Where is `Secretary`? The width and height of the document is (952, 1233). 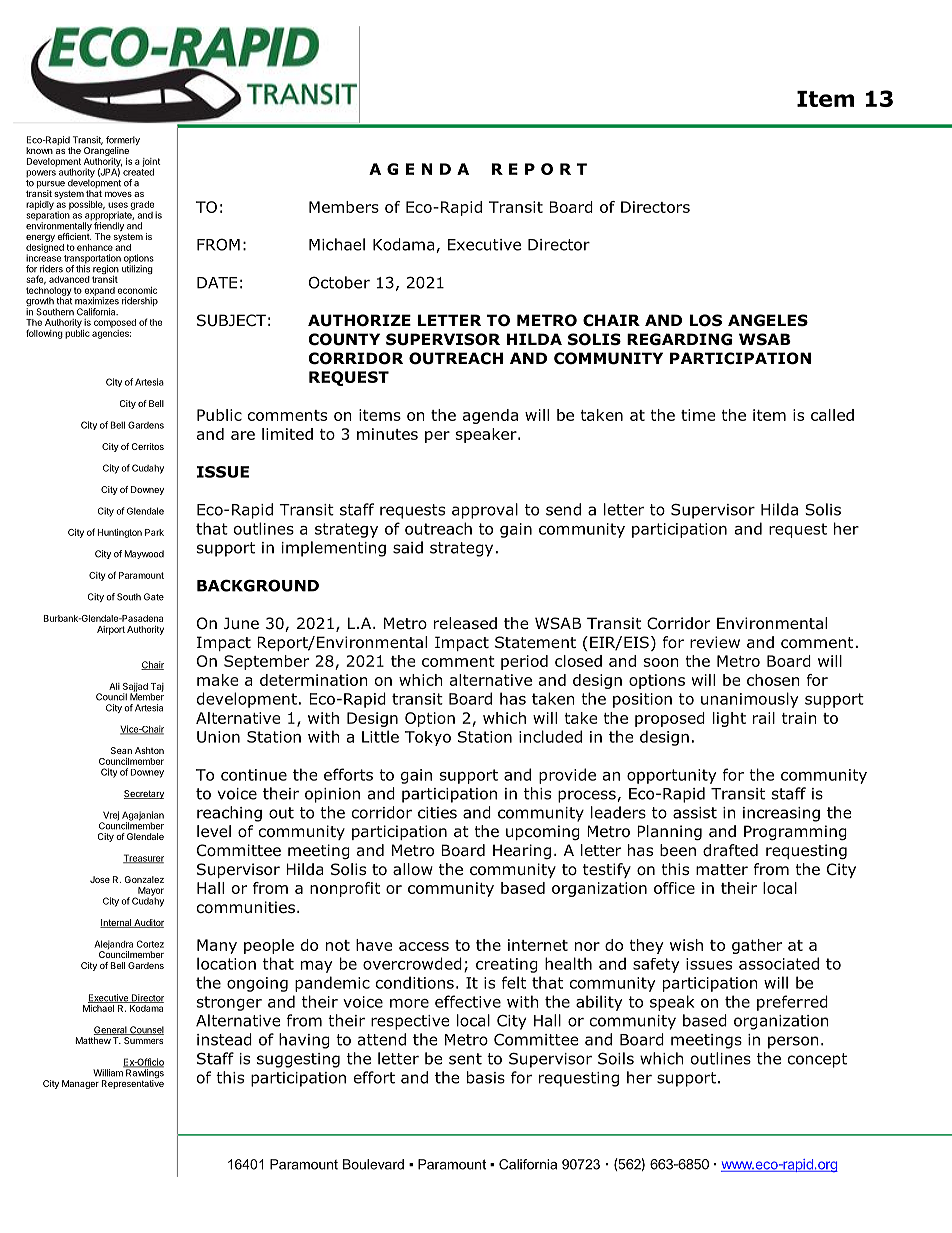
Secretary is located at coordinates (144, 794).
